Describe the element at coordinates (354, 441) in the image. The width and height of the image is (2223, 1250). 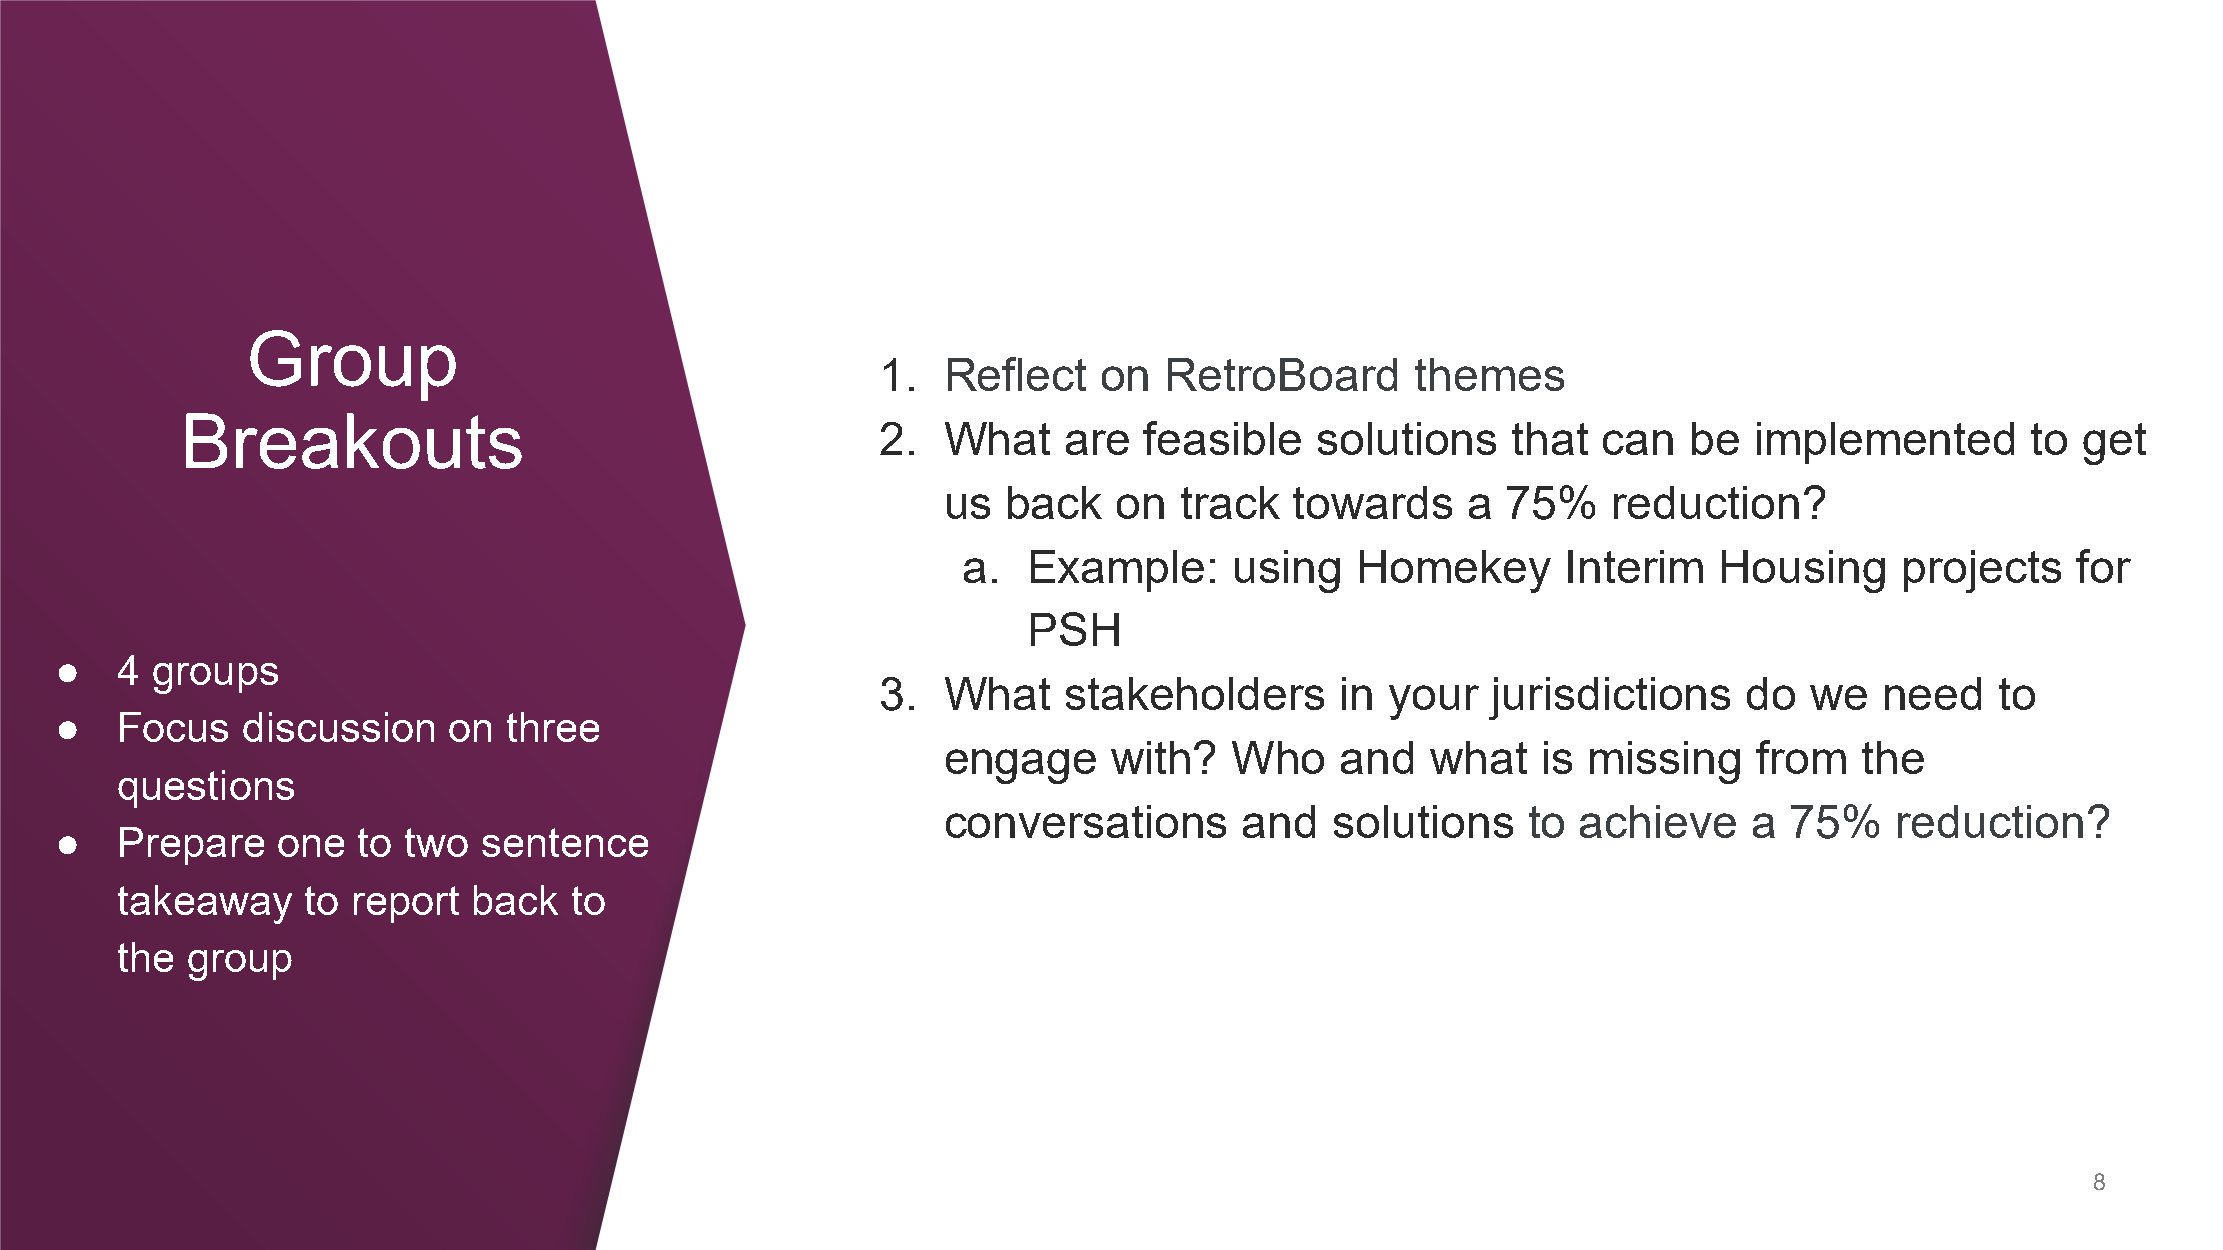
I see `Breakouts` at that location.
